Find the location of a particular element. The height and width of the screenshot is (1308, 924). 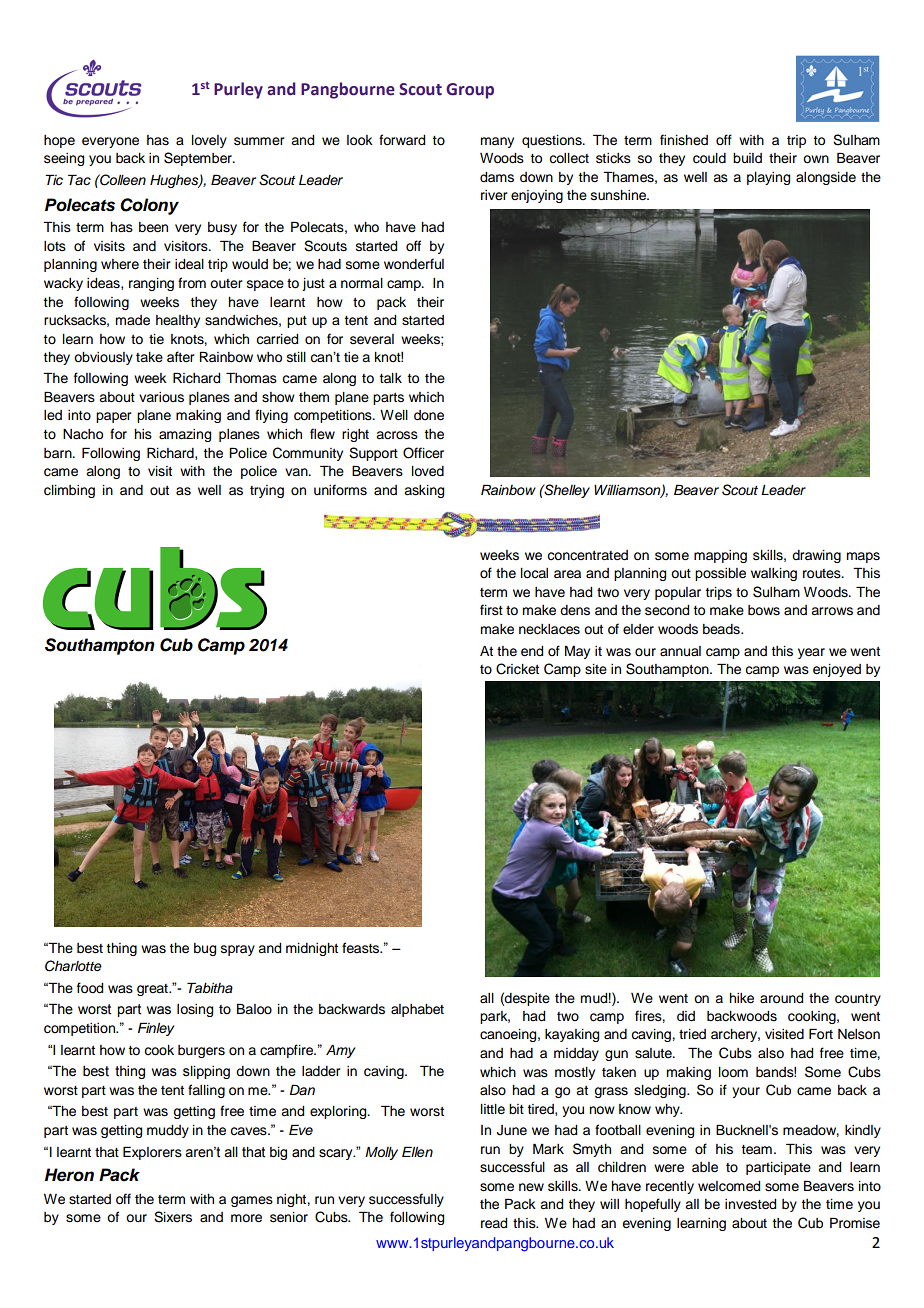

mapping is located at coordinates (720, 556).
